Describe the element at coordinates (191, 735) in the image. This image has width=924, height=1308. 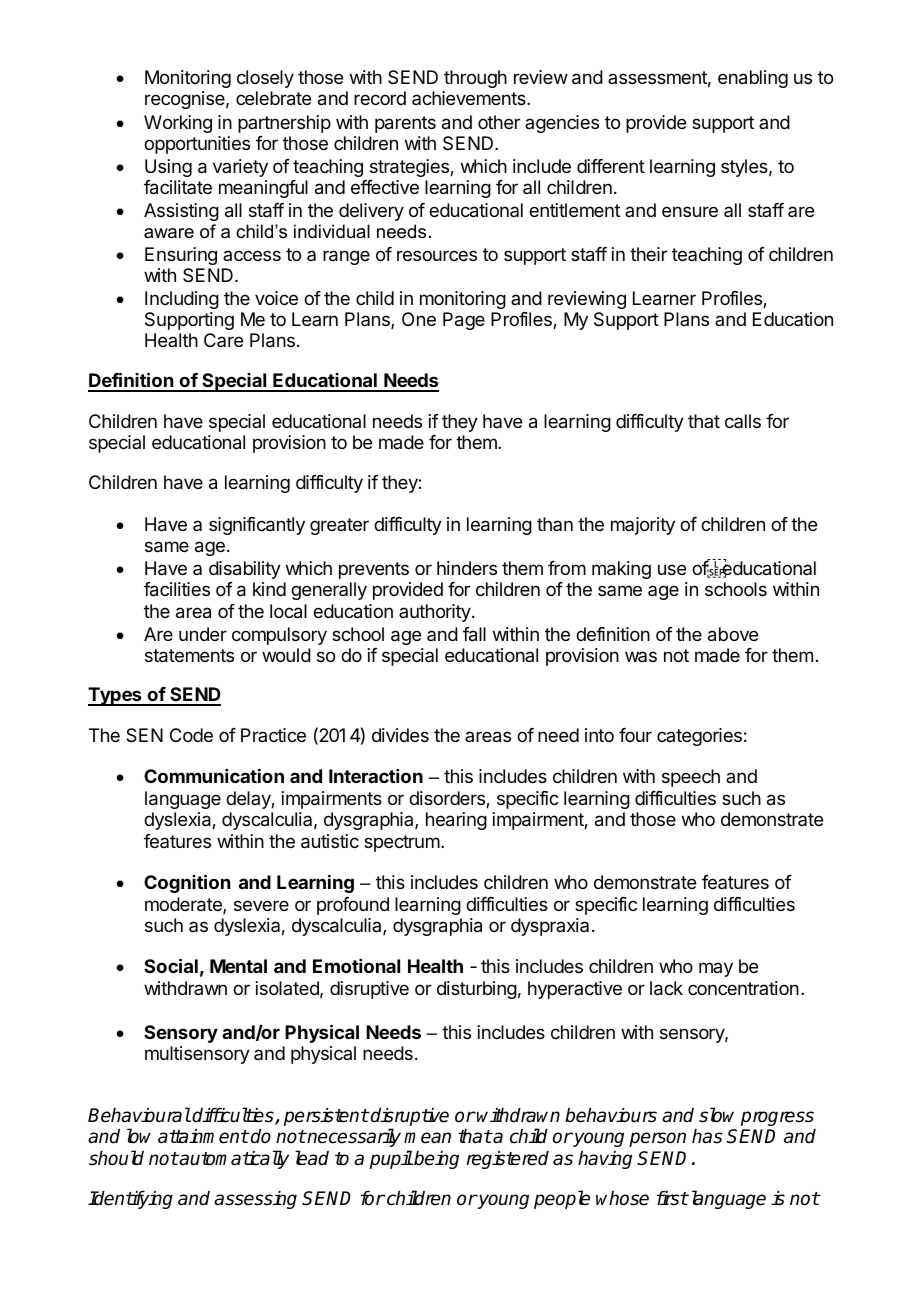
I see `Code` at that location.
